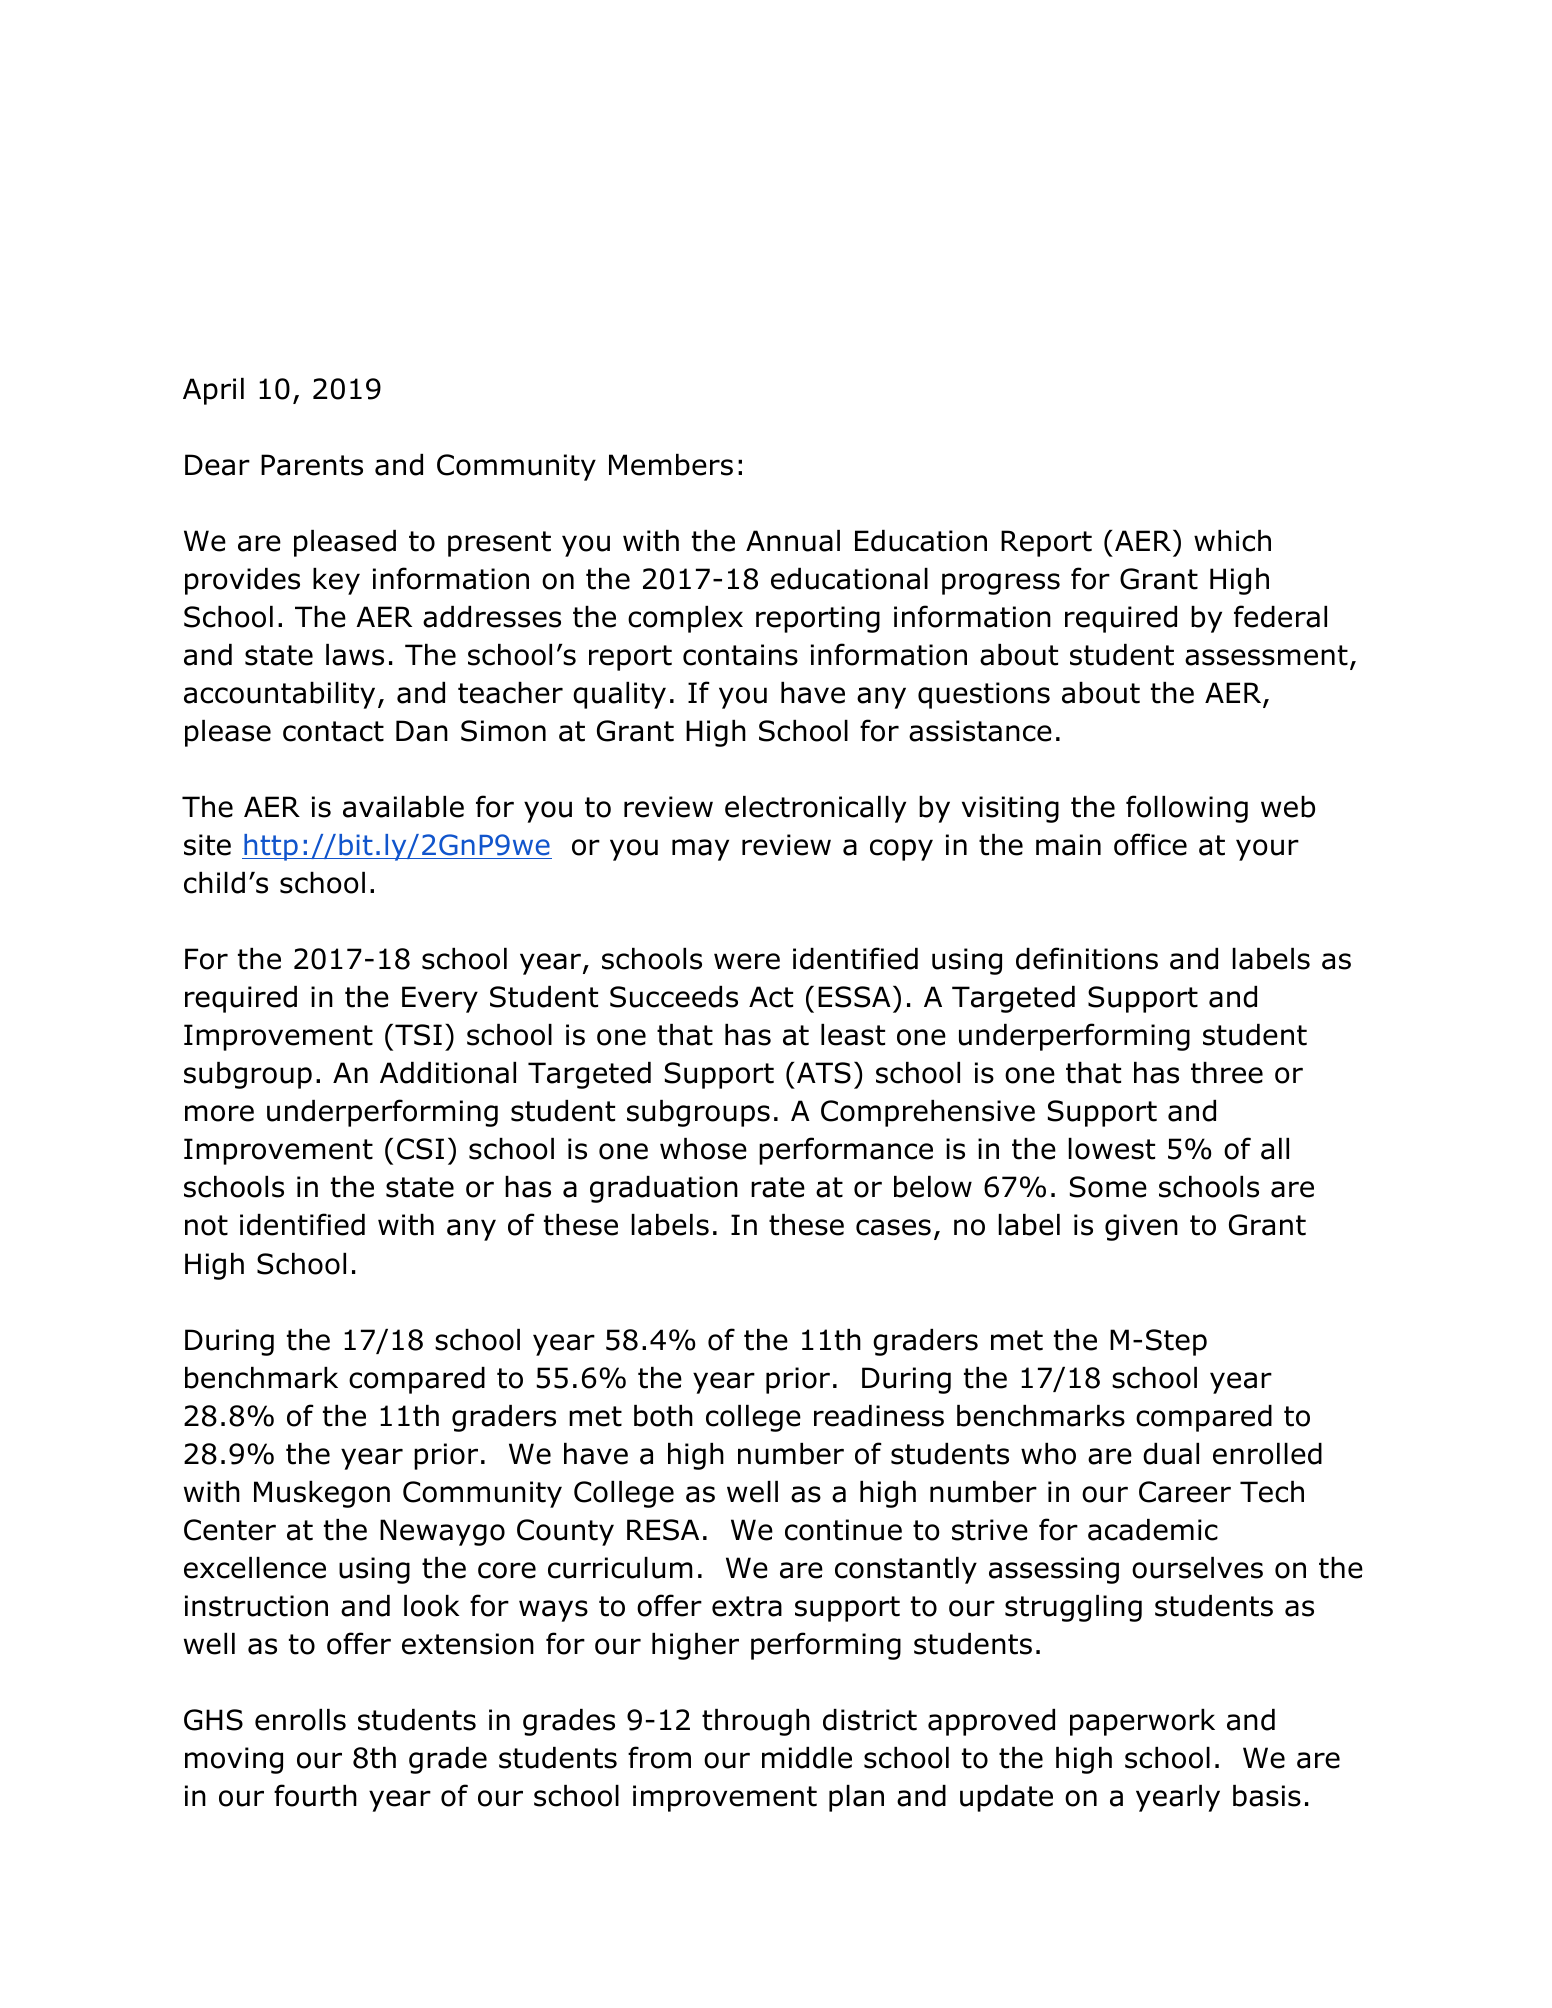 Image resolution: width=1552 pixels, height=2008 pixels. Describe the element at coordinates (312, 465) in the page. I see `Parents` at that location.
